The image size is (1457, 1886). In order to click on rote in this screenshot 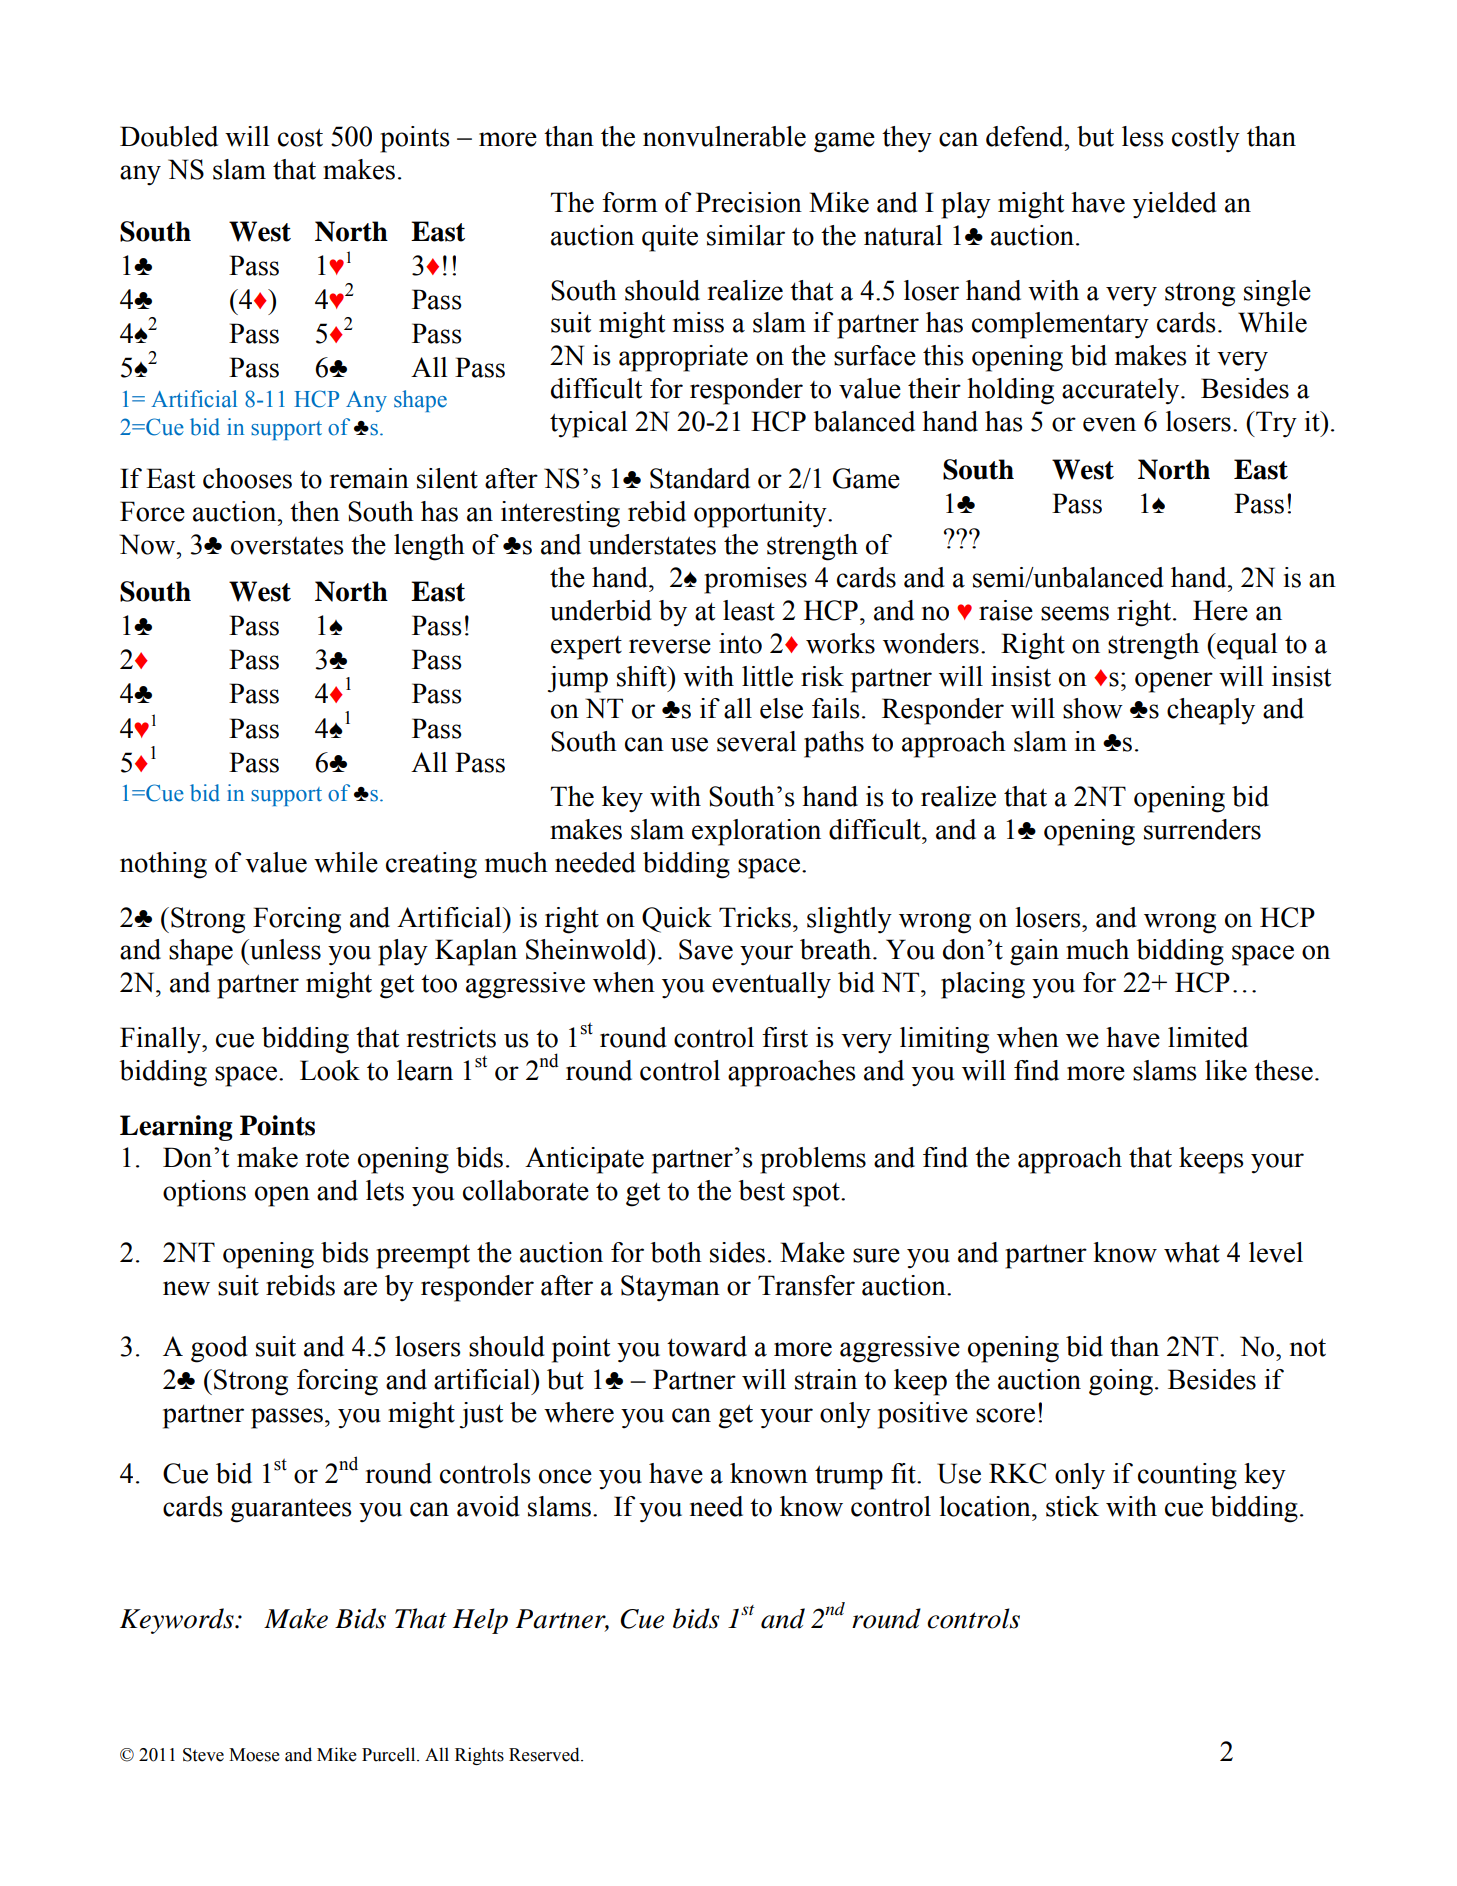, I will do `click(327, 1158)`.
